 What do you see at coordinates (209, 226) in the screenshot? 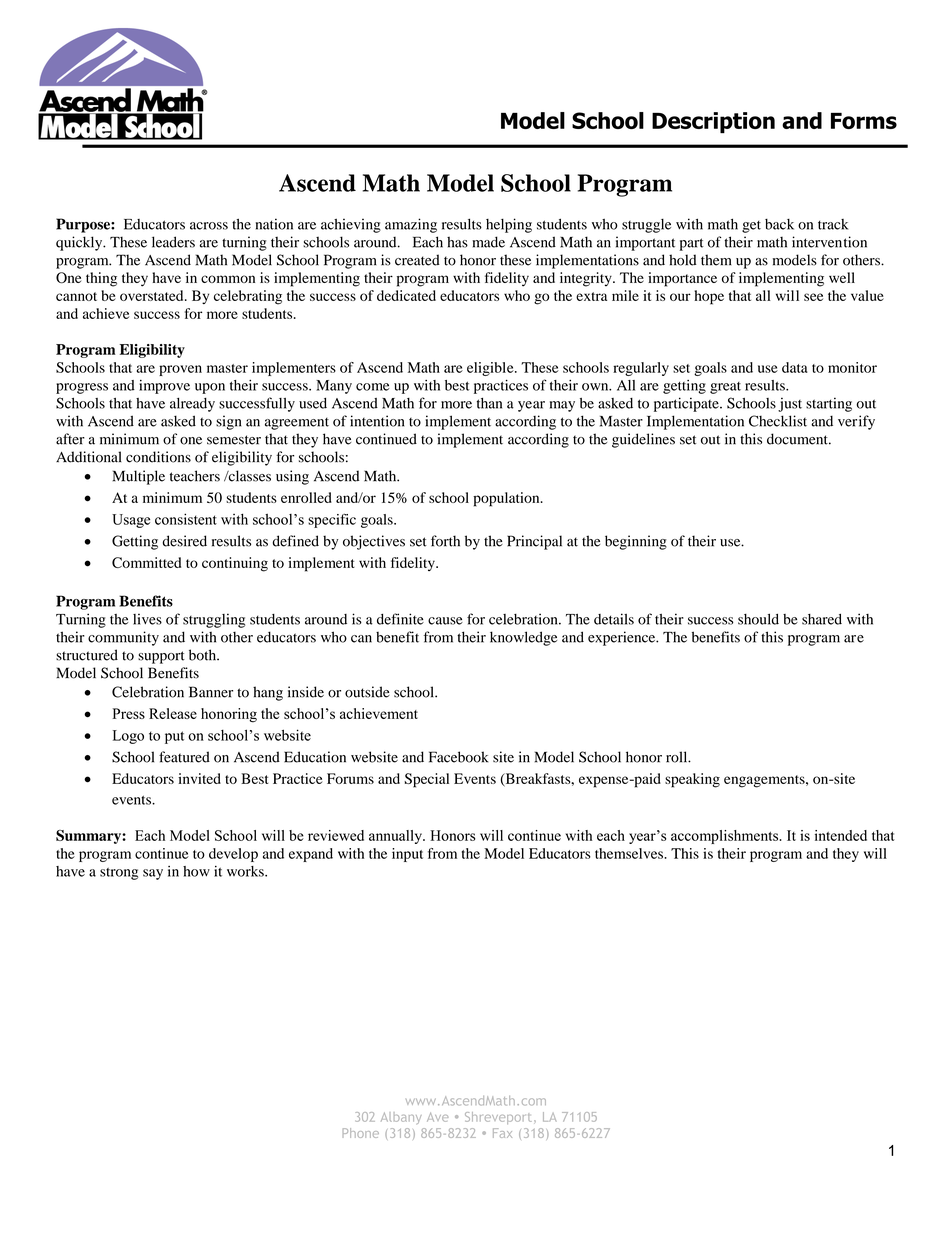
I see `across` at bounding box center [209, 226].
